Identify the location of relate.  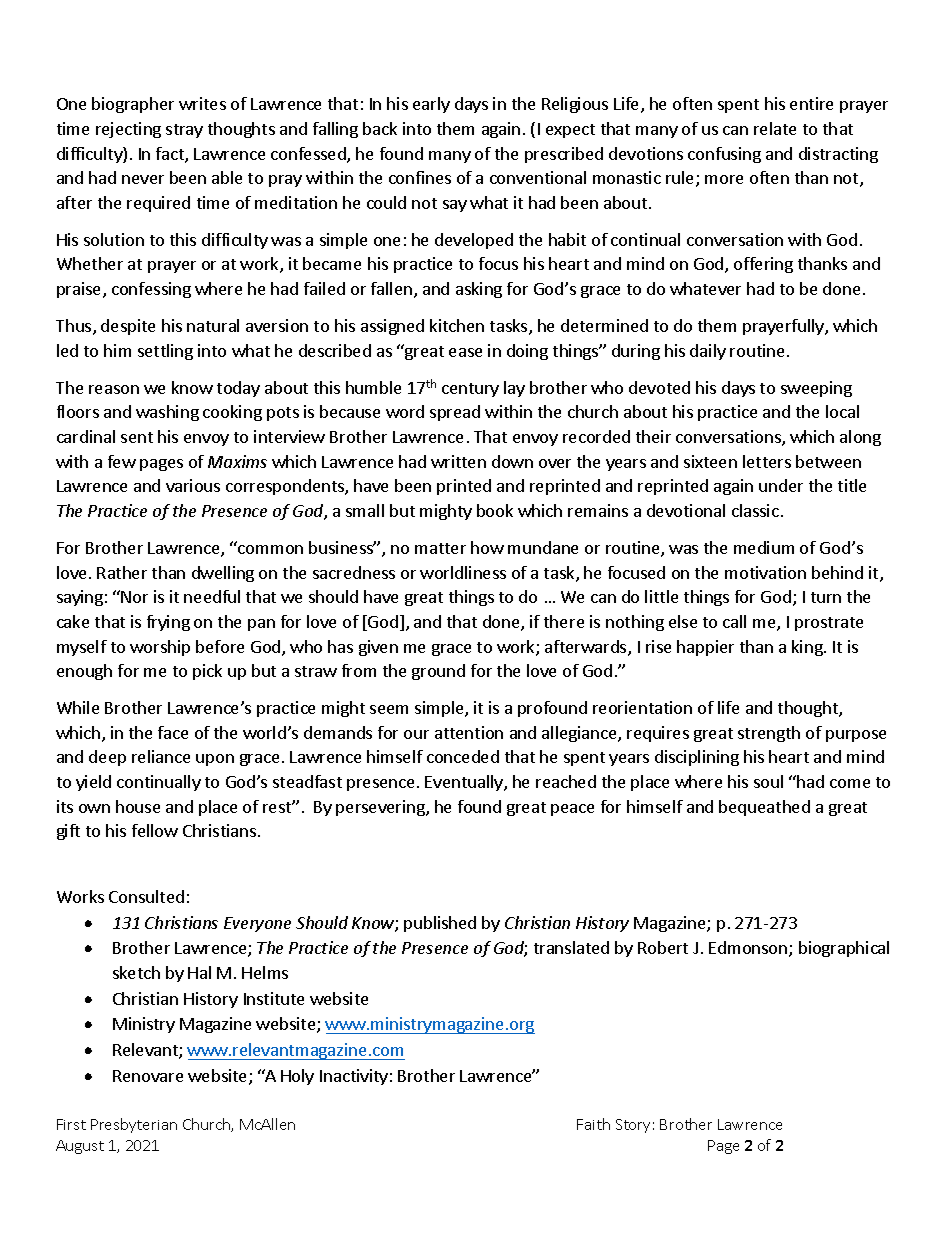
(775, 128).
